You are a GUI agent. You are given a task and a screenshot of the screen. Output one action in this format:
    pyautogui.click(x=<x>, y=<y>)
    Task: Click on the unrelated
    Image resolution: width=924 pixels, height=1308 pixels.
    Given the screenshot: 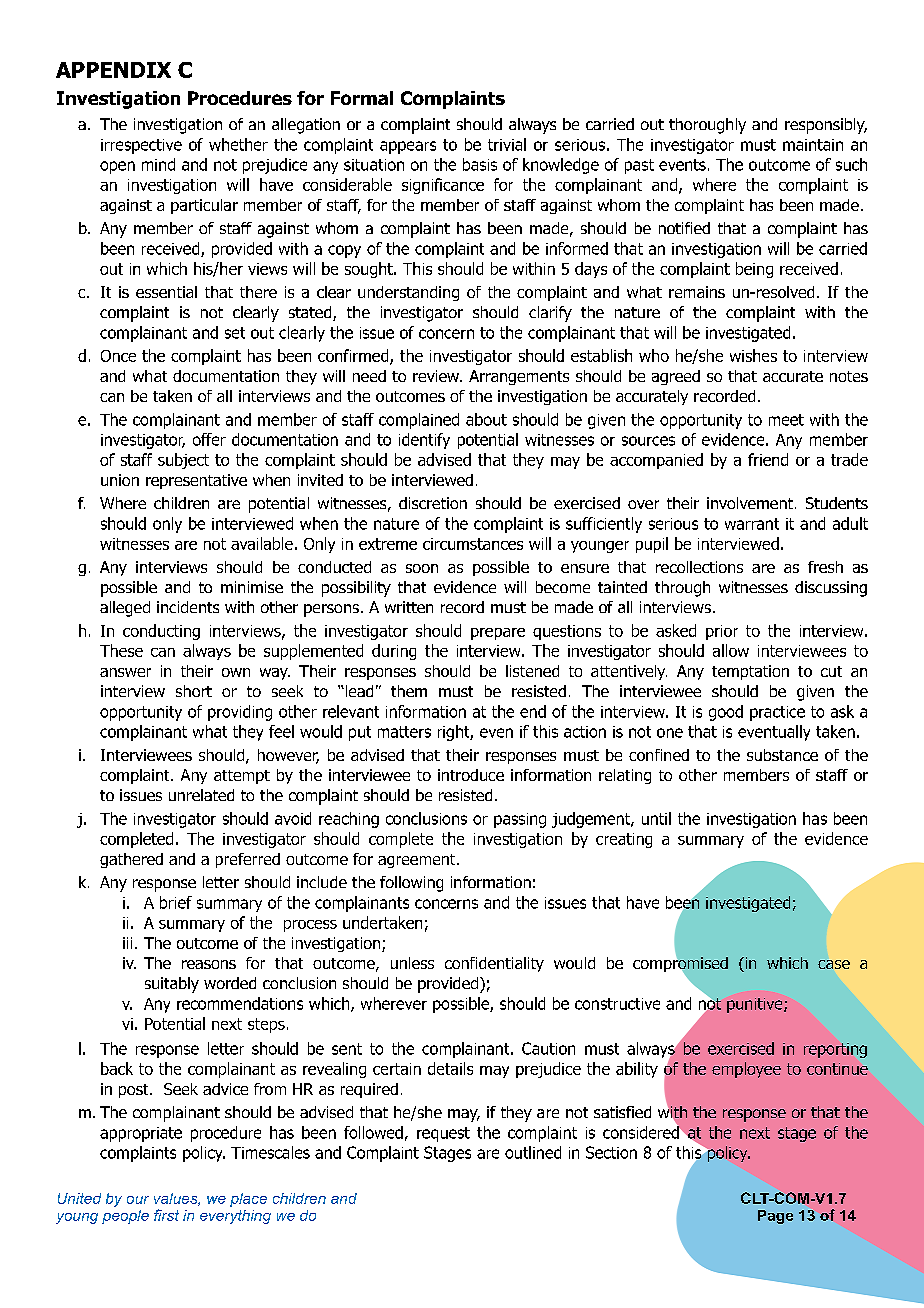 What is the action you would take?
    pyautogui.click(x=201, y=795)
